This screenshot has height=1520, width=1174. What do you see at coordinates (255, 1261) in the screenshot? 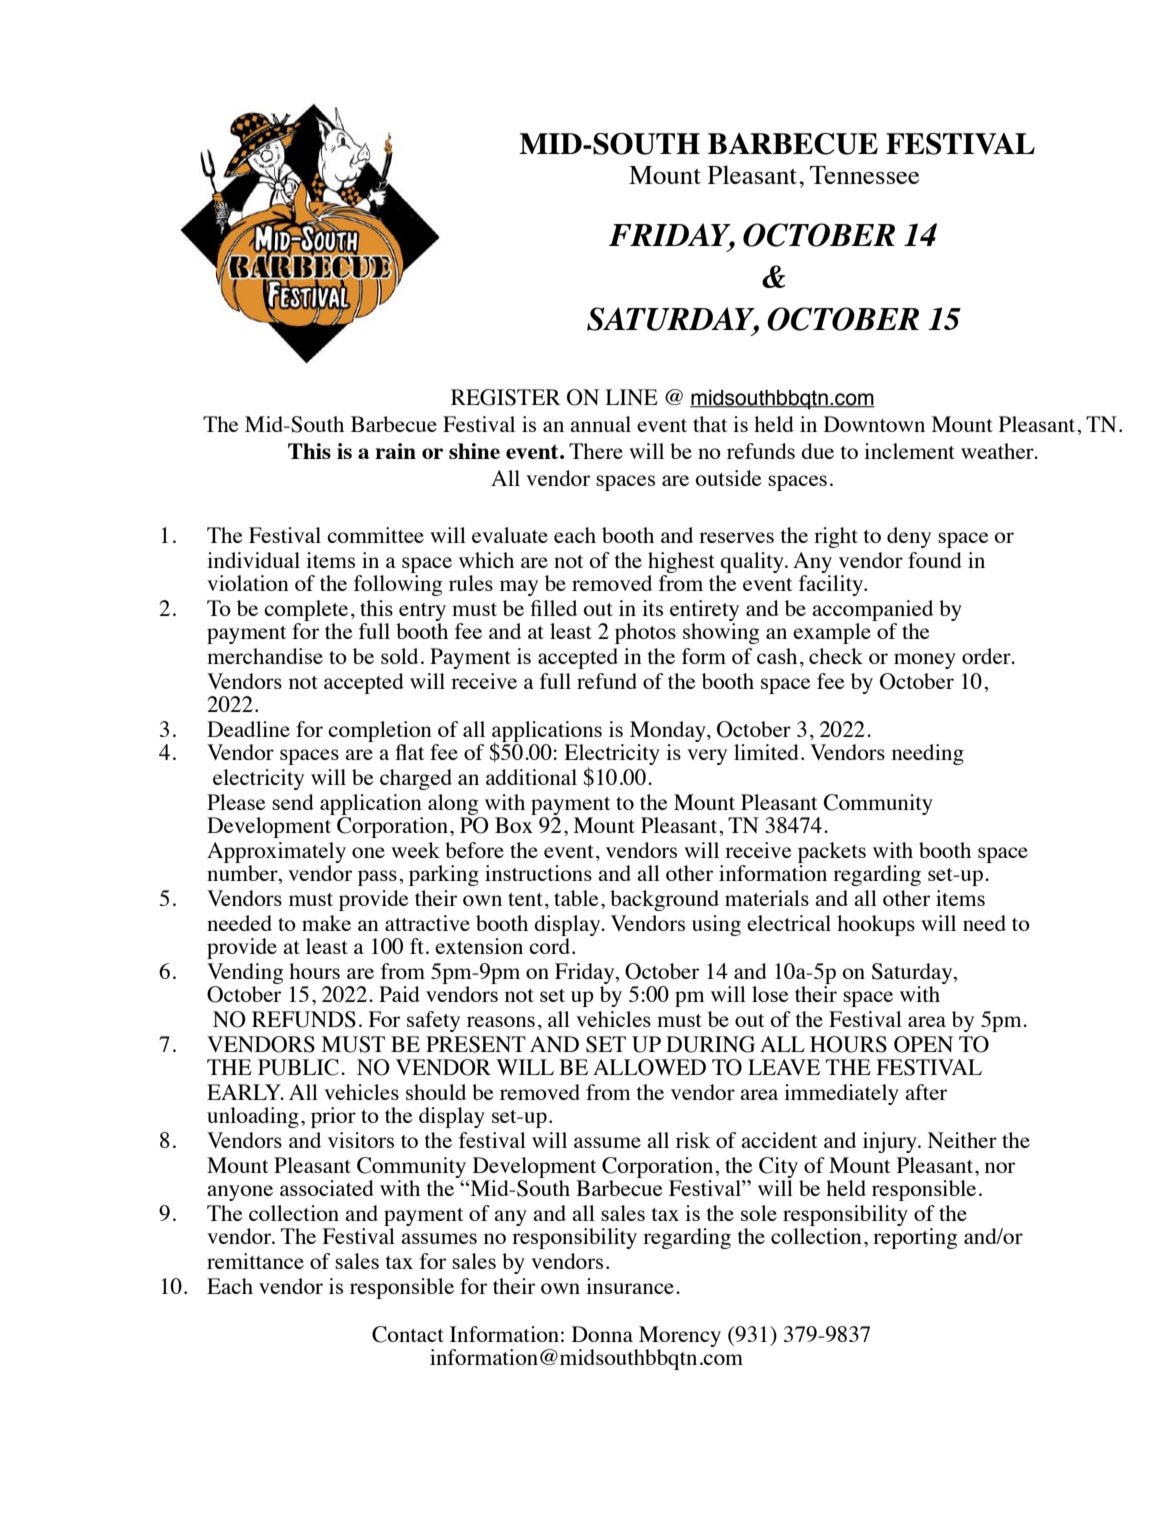
I see `remittance` at bounding box center [255, 1261].
